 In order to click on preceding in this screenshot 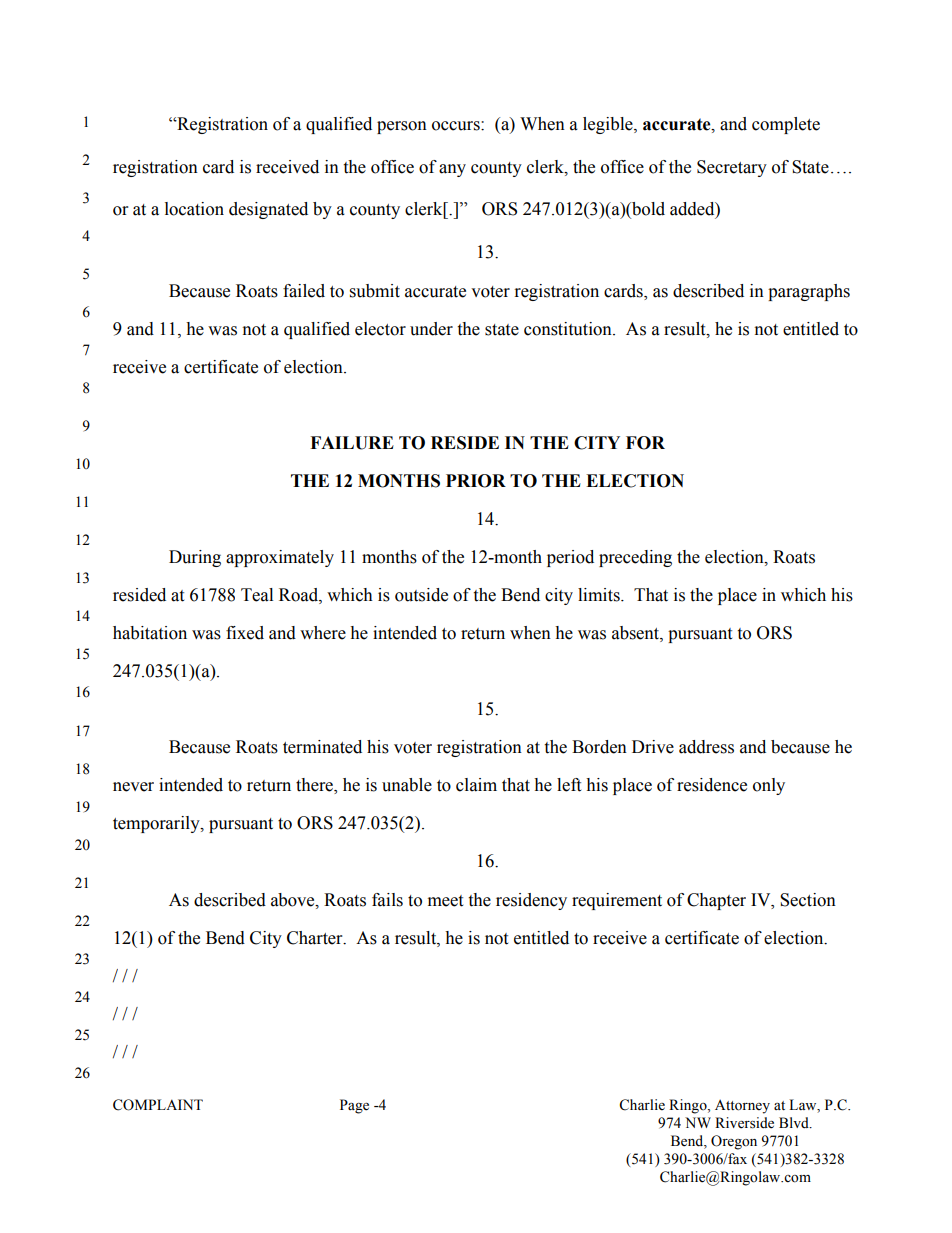, I will do `click(635, 558)`.
